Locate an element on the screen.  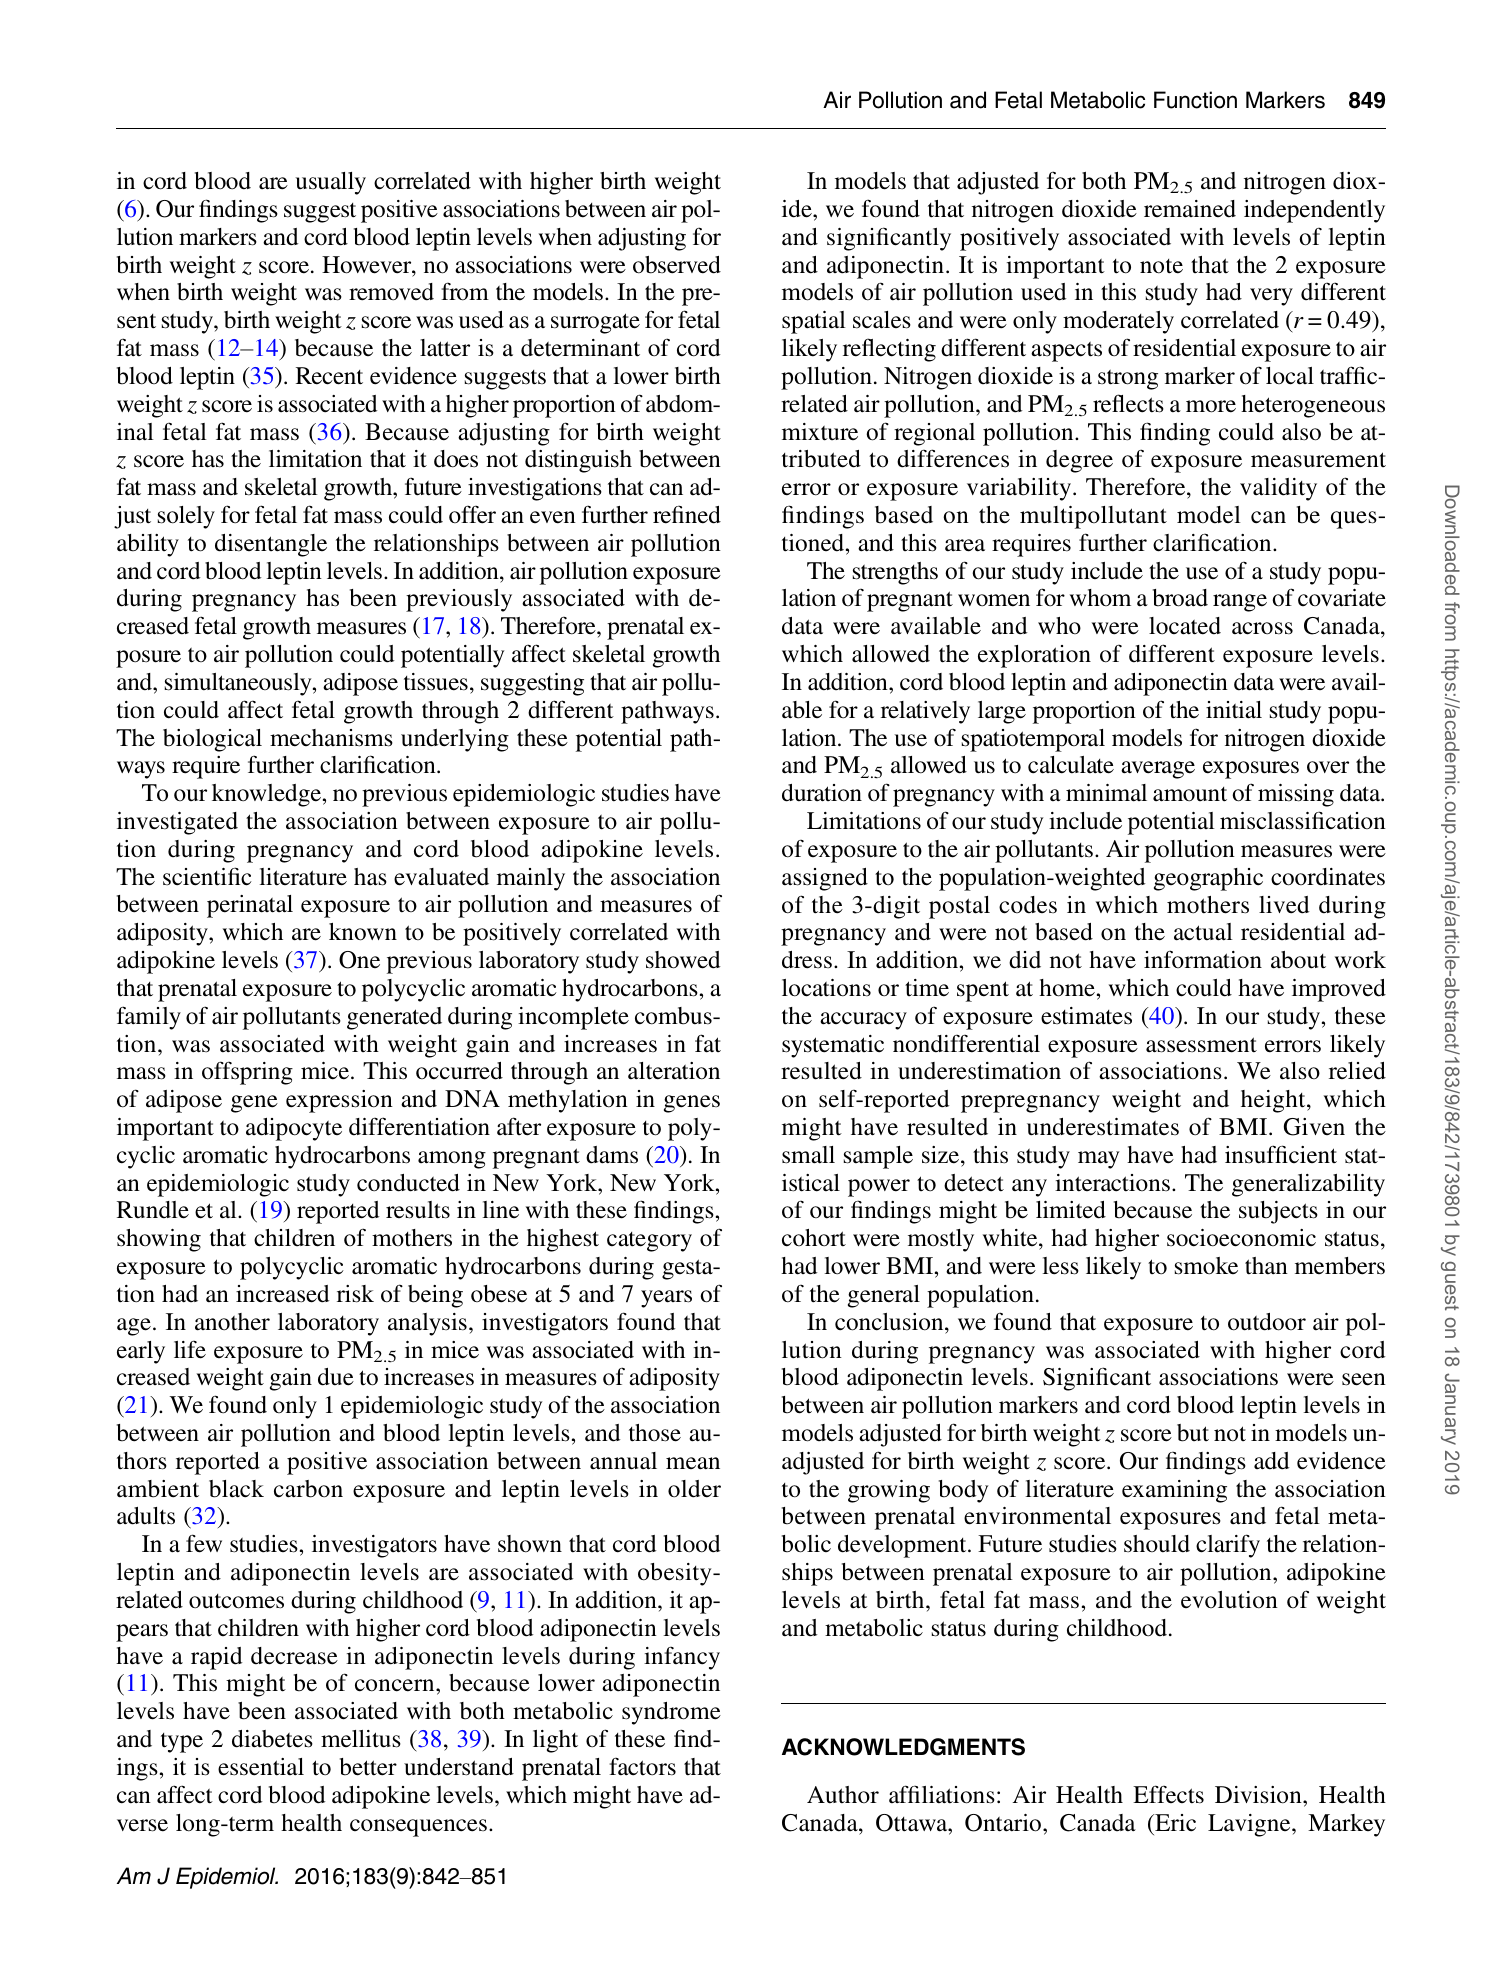
offspring is located at coordinates (247, 1073).
